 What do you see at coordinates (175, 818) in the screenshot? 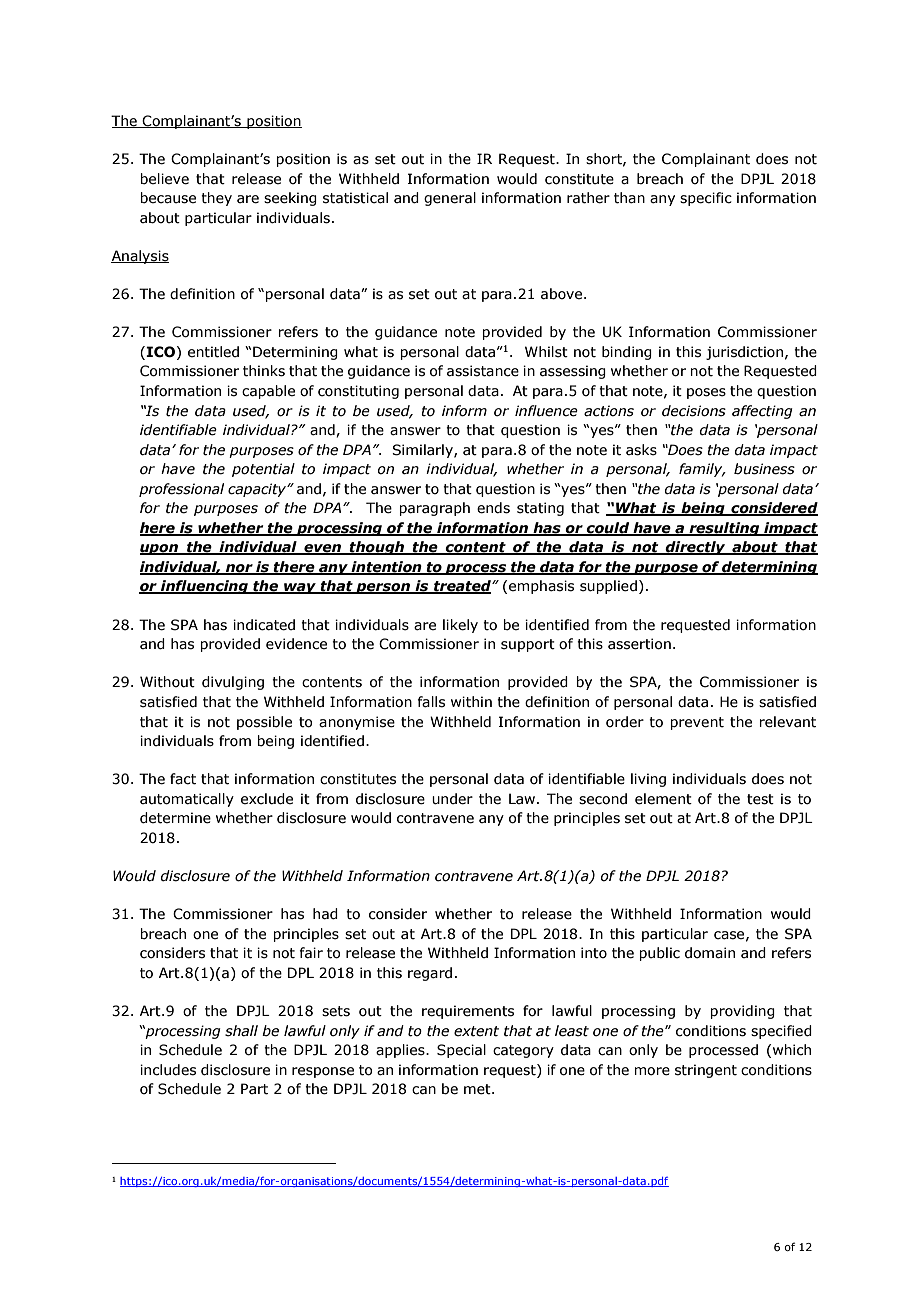
I see `determine` at bounding box center [175, 818].
